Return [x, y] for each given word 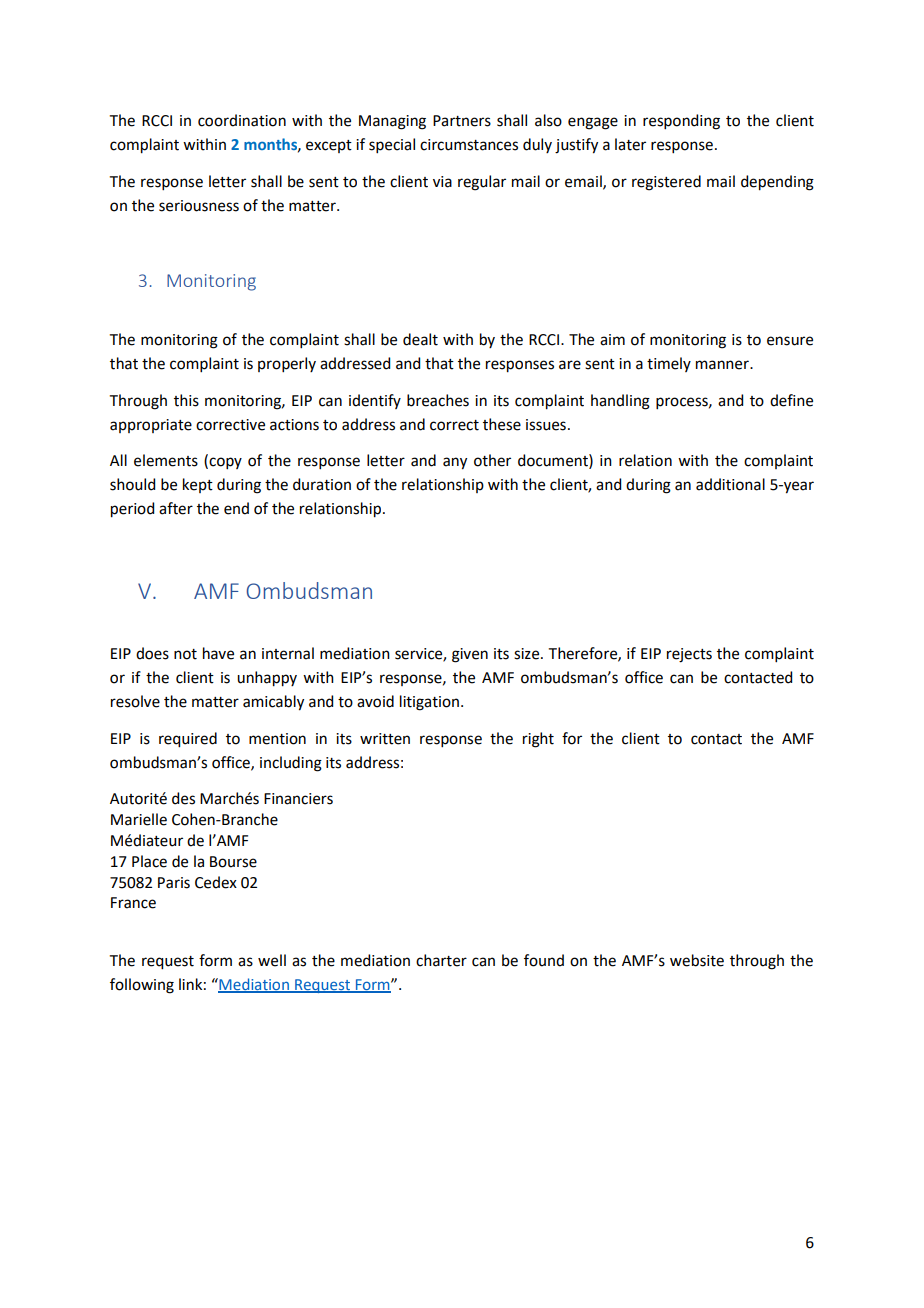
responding [681, 122]
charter [441, 960]
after [176, 508]
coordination [242, 120]
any [455, 463]
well [272, 960]
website [697, 960]
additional [730, 484]
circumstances [469, 145]
